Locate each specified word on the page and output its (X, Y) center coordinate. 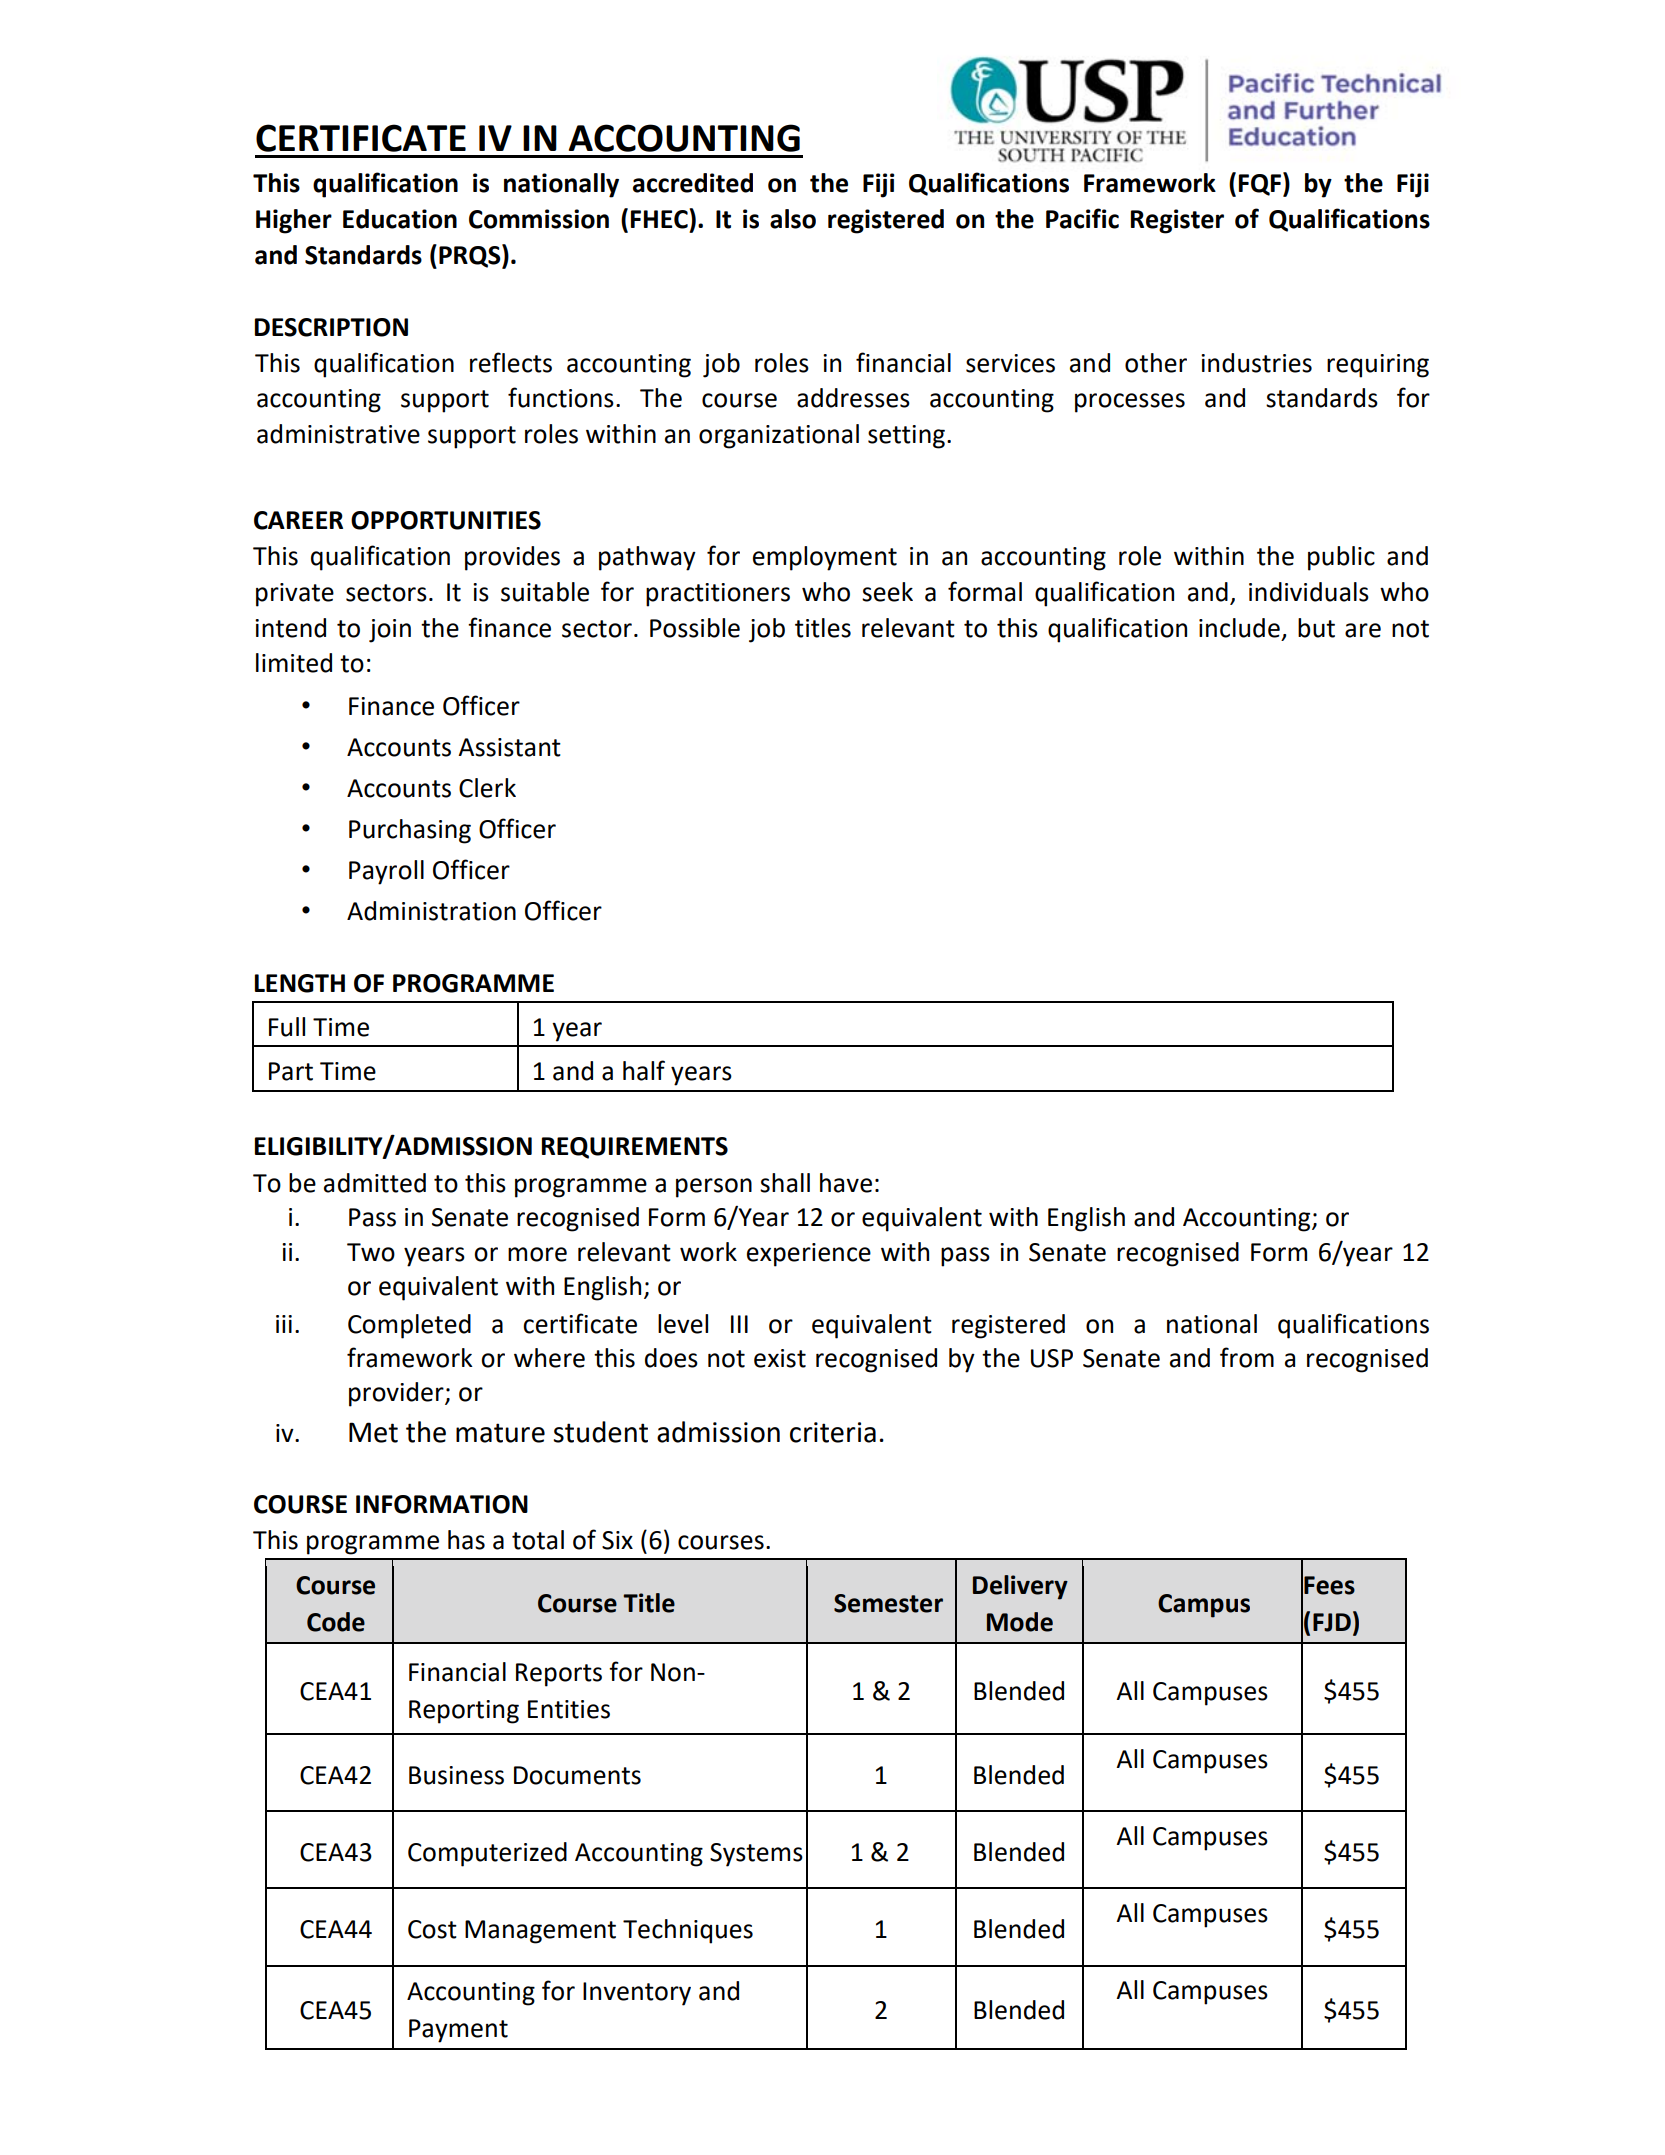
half (644, 1070)
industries (1256, 363)
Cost (432, 1929)
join (390, 631)
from (1247, 1357)
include (1239, 628)
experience (809, 1255)
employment (825, 558)
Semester (888, 1603)
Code (336, 1622)
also (793, 219)
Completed (409, 1326)
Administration (431, 911)
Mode (1020, 1622)
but (1316, 628)
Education (400, 219)
